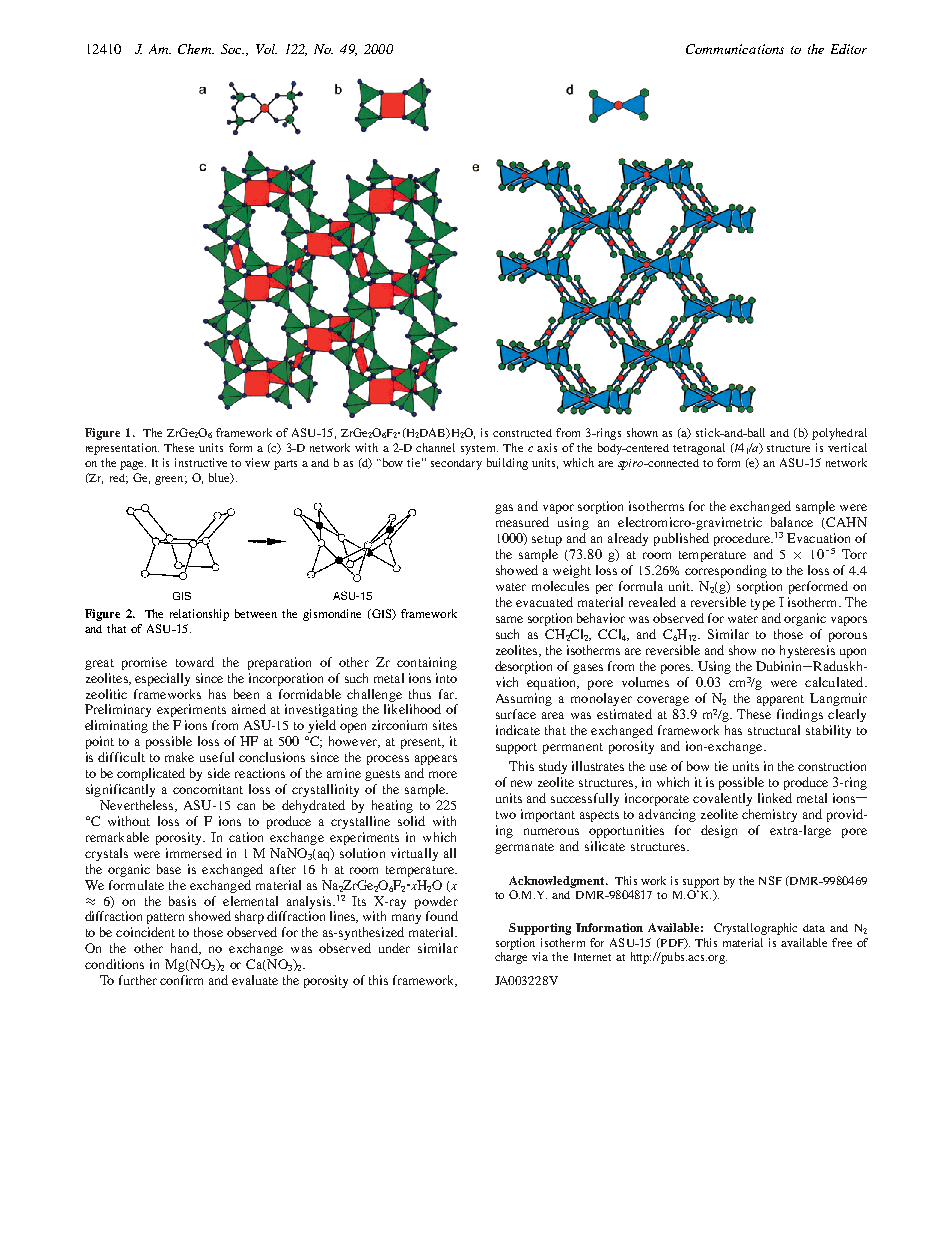  Describe the element at coordinates (232, 49) in the screenshot. I see `Soc` at that location.
